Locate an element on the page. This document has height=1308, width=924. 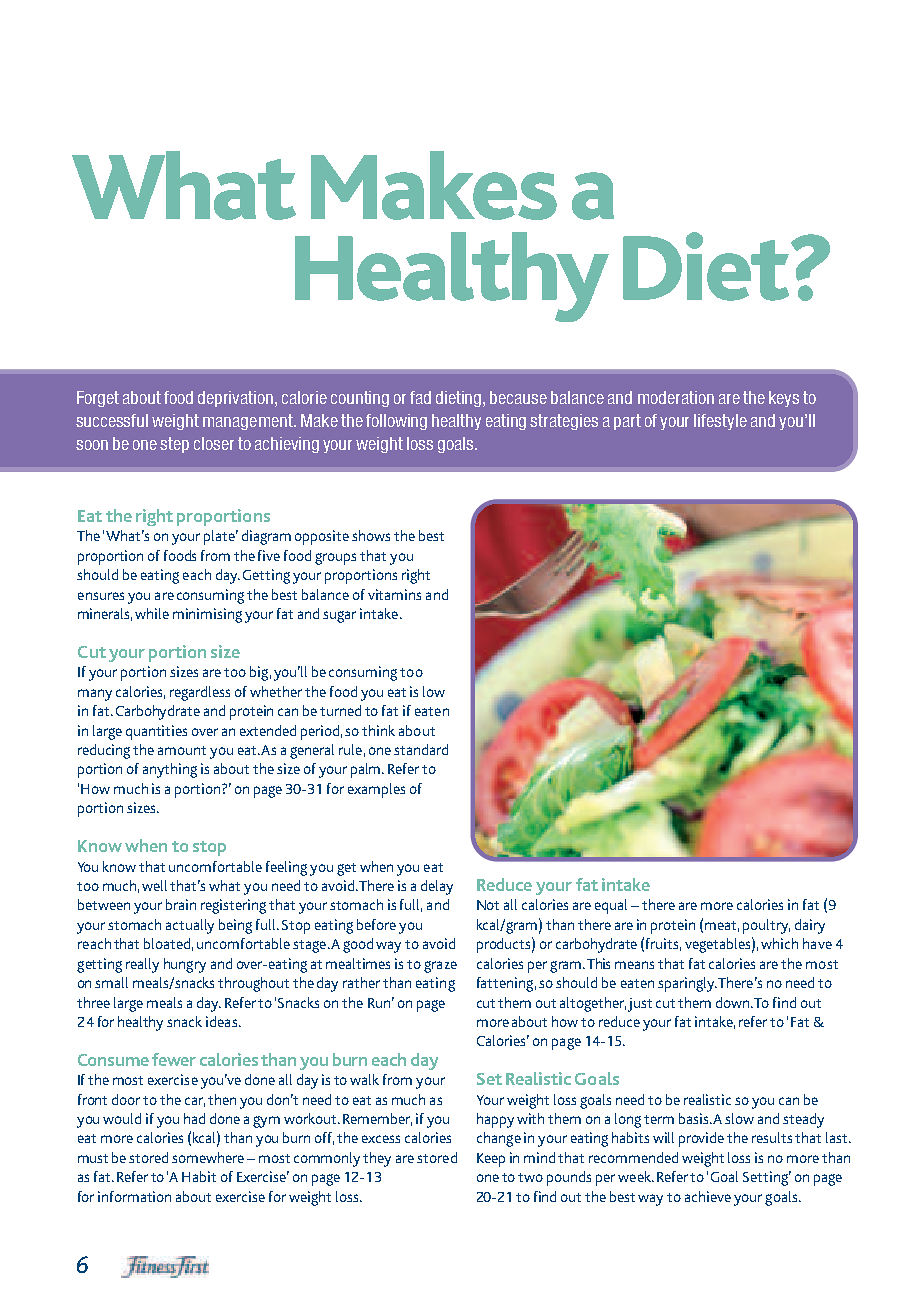
somewhere is located at coordinates (208, 1157).
